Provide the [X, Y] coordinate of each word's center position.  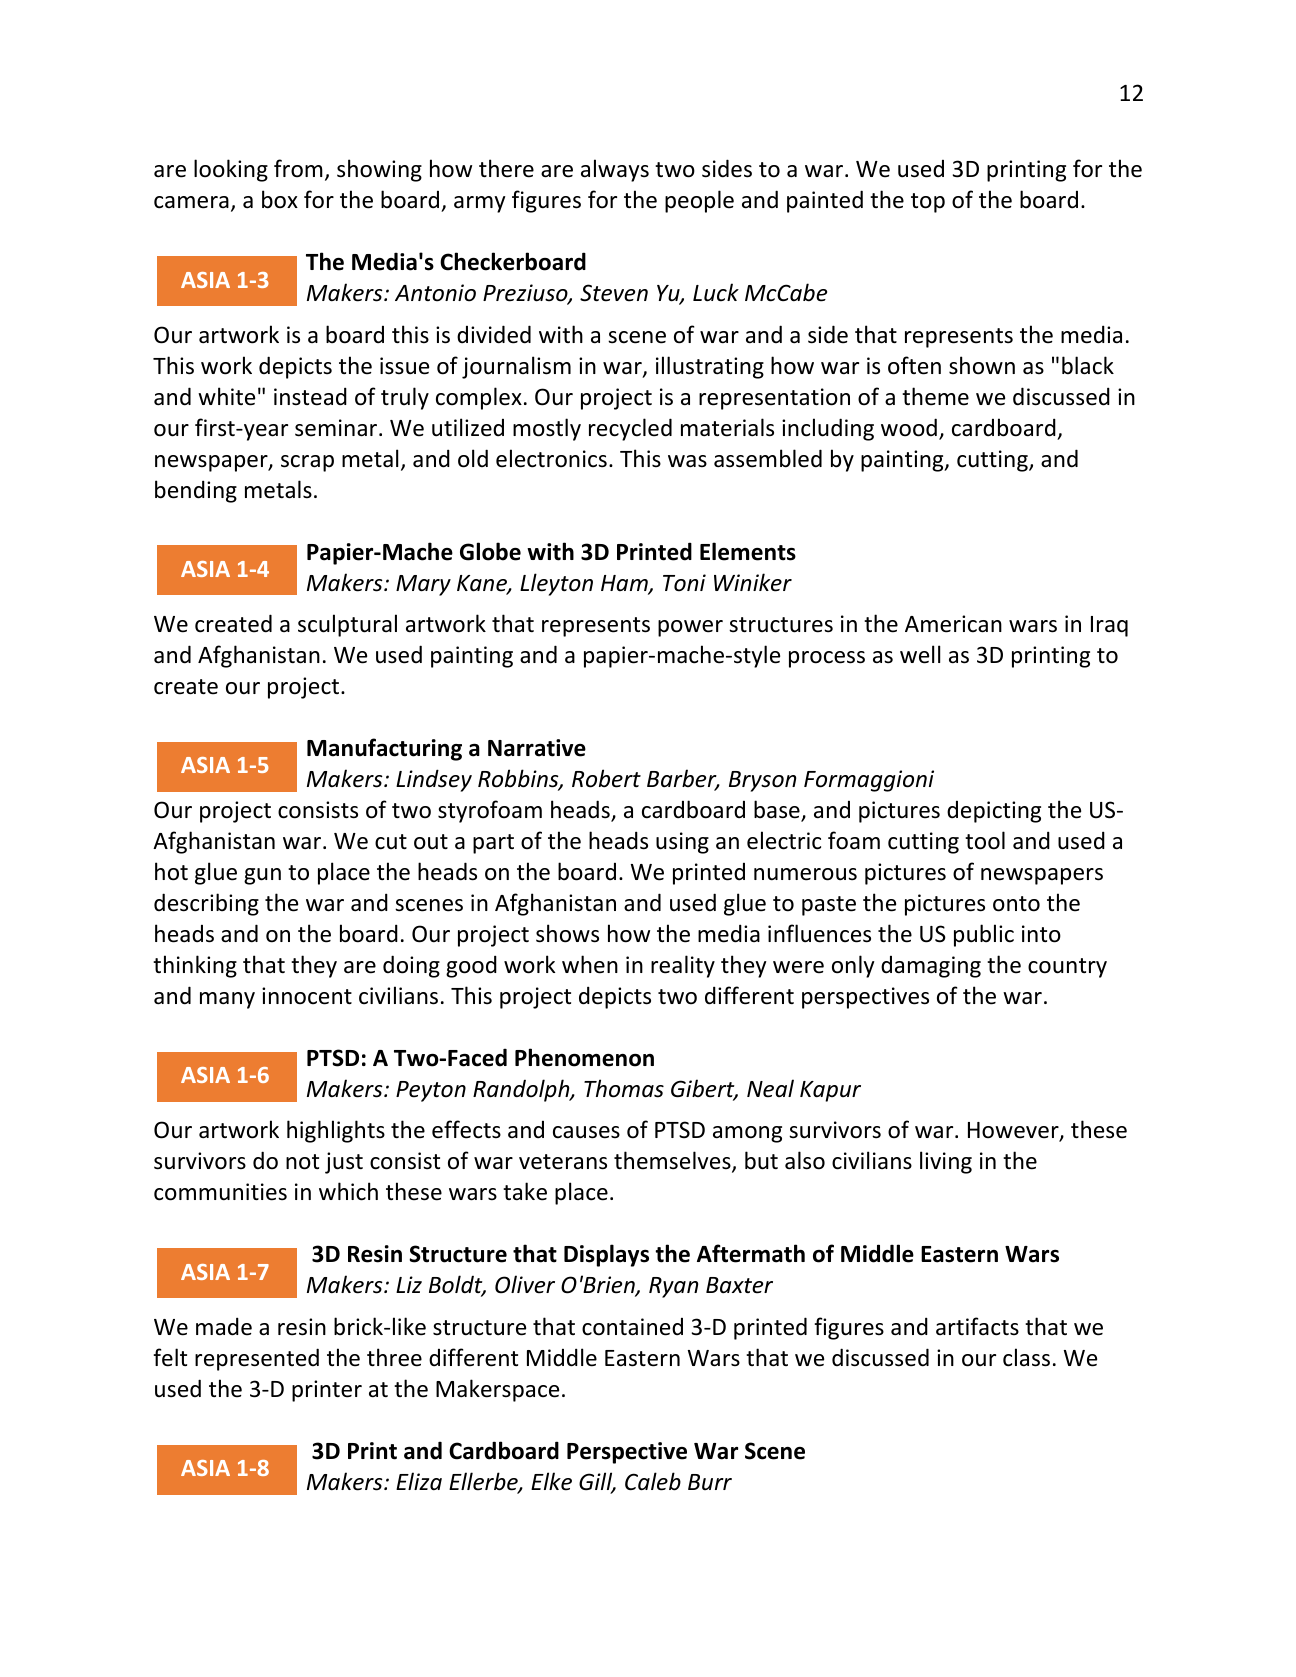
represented [257, 1359]
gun [262, 876]
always [615, 170]
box [280, 199]
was [687, 461]
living [946, 1162]
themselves [673, 1162]
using [682, 843]
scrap [307, 463]
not [302, 1162]
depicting [994, 812]
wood [909, 427]
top [928, 203]
